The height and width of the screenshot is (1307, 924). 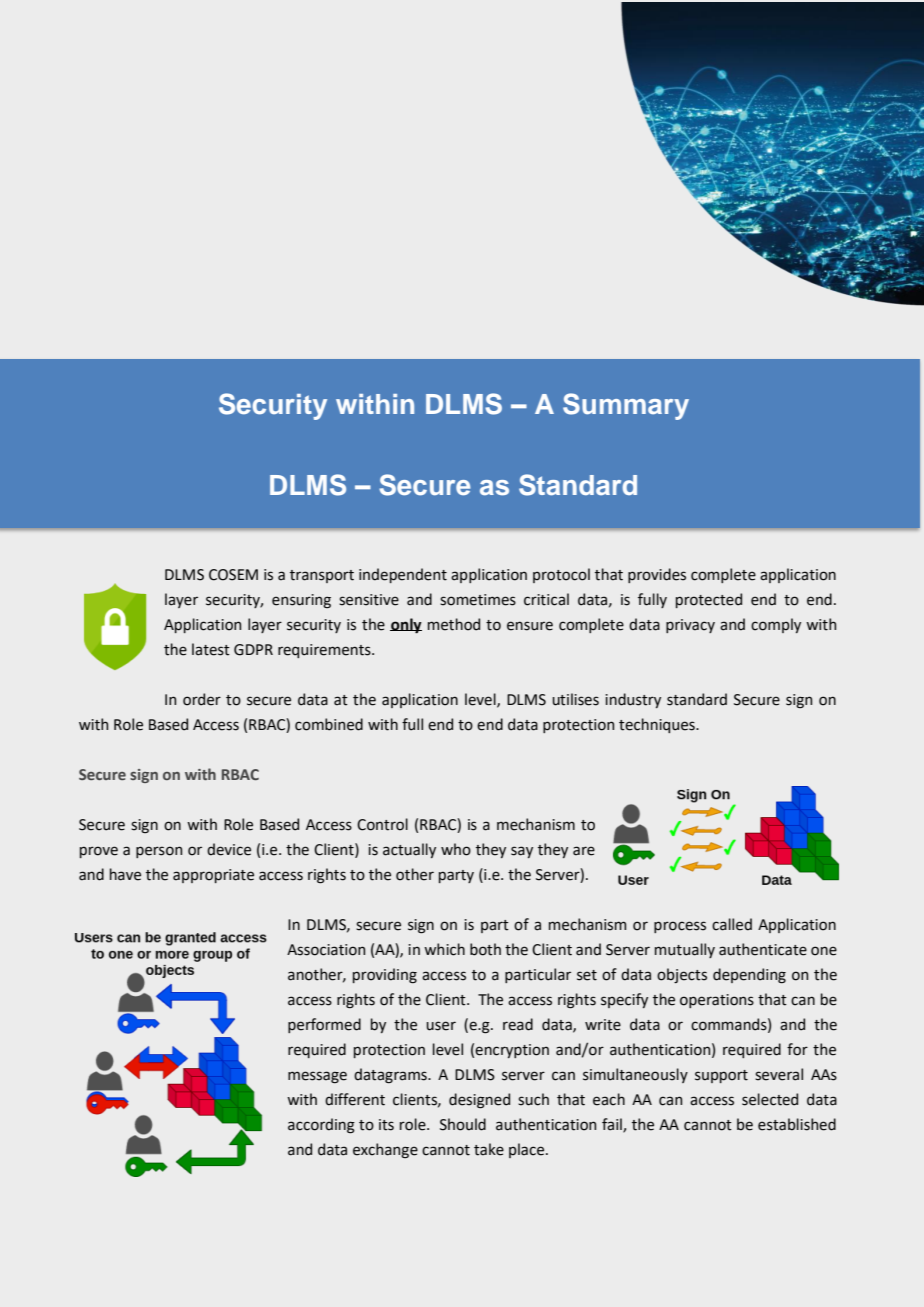 What do you see at coordinates (213, 876) in the screenshot?
I see `appropriate` at bounding box center [213, 876].
